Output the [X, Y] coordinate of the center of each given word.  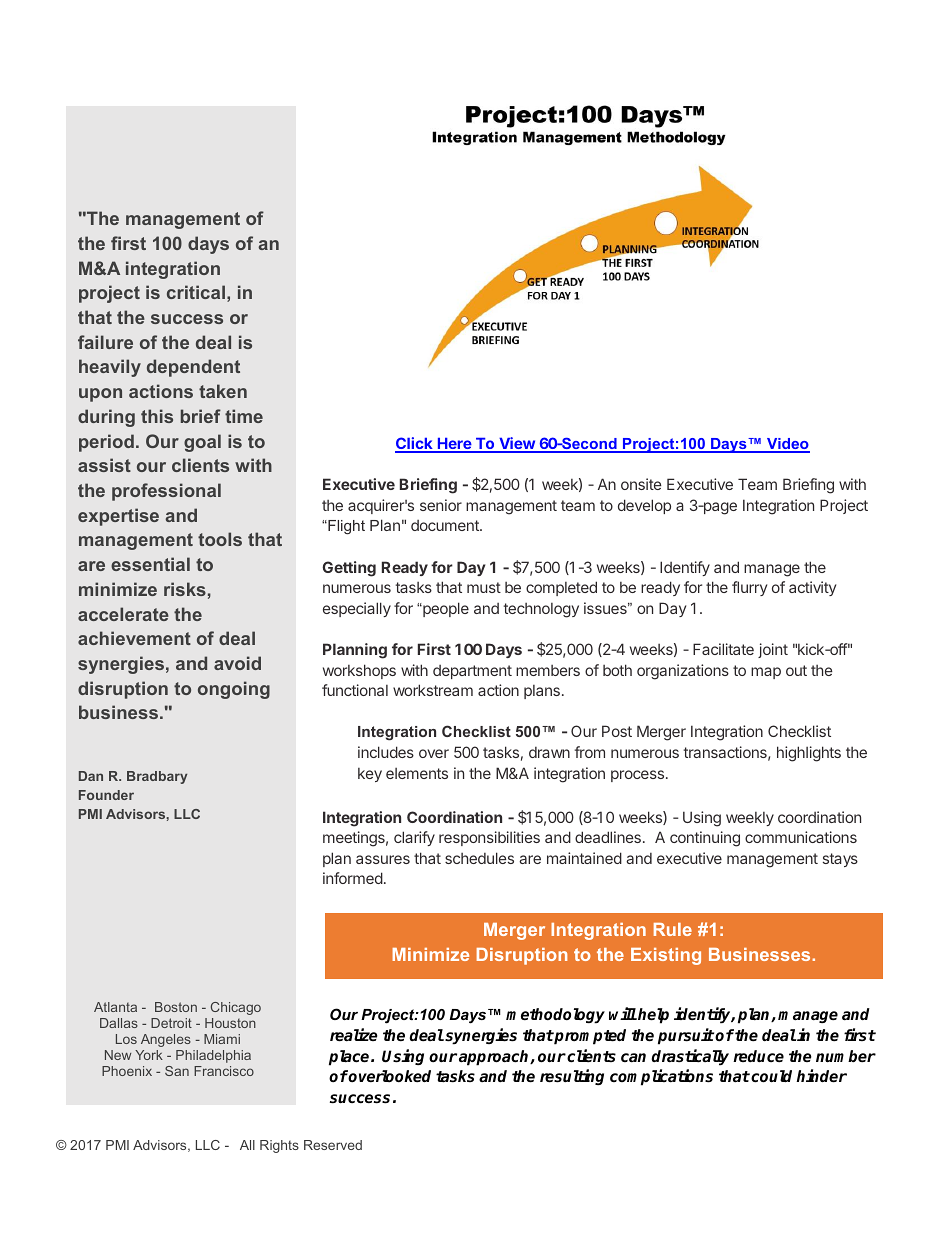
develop [644, 506]
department [472, 672]
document [446, 525]
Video [787, 445]
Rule [673, 929]
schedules [479, 858]
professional [166, 492]
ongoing [234, 690]
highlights [809, 754]
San [177, 1071]
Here [454, 445]
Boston [176, 1007]
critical [196, 292]
